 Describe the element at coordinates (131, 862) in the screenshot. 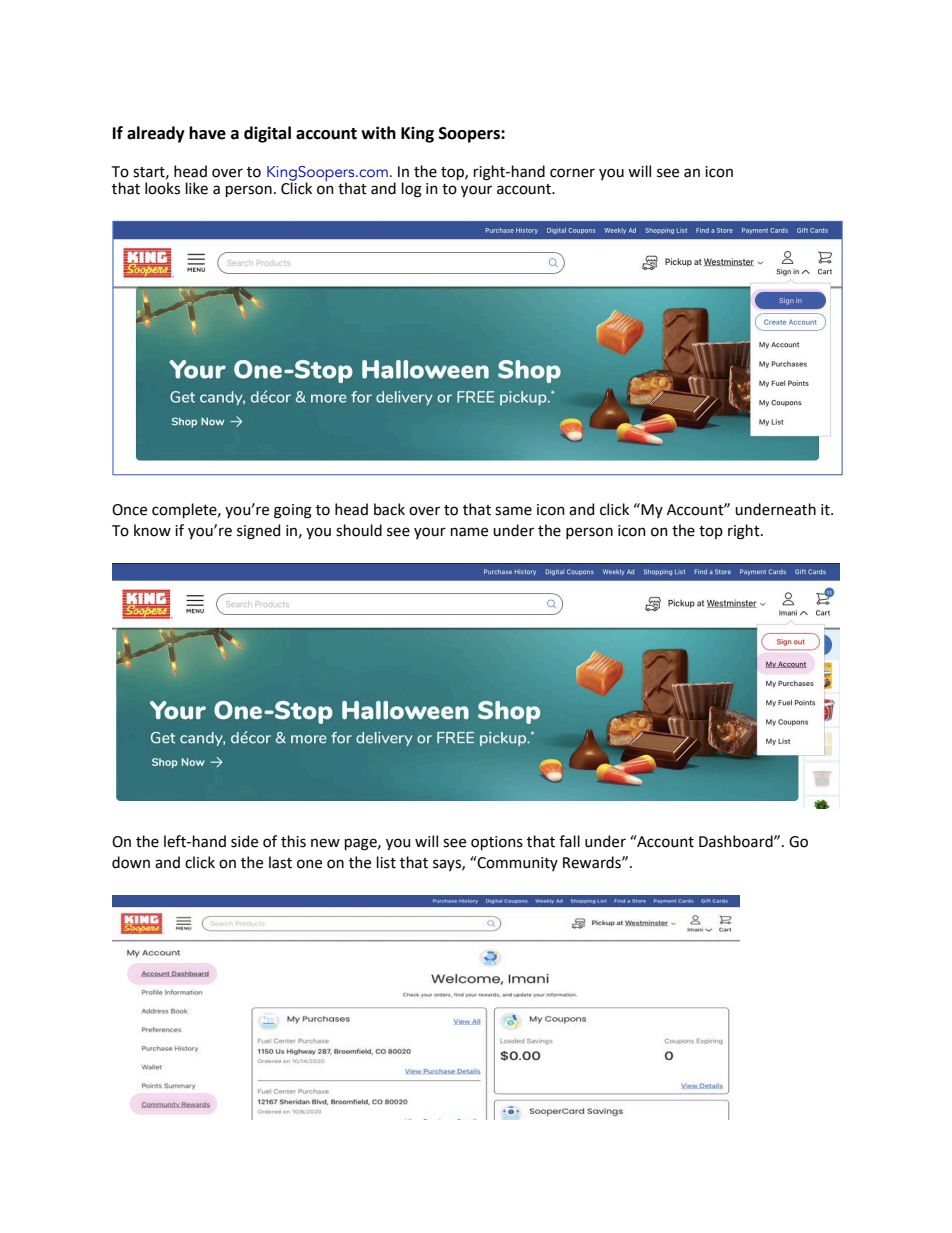

I see `down` at that location.
